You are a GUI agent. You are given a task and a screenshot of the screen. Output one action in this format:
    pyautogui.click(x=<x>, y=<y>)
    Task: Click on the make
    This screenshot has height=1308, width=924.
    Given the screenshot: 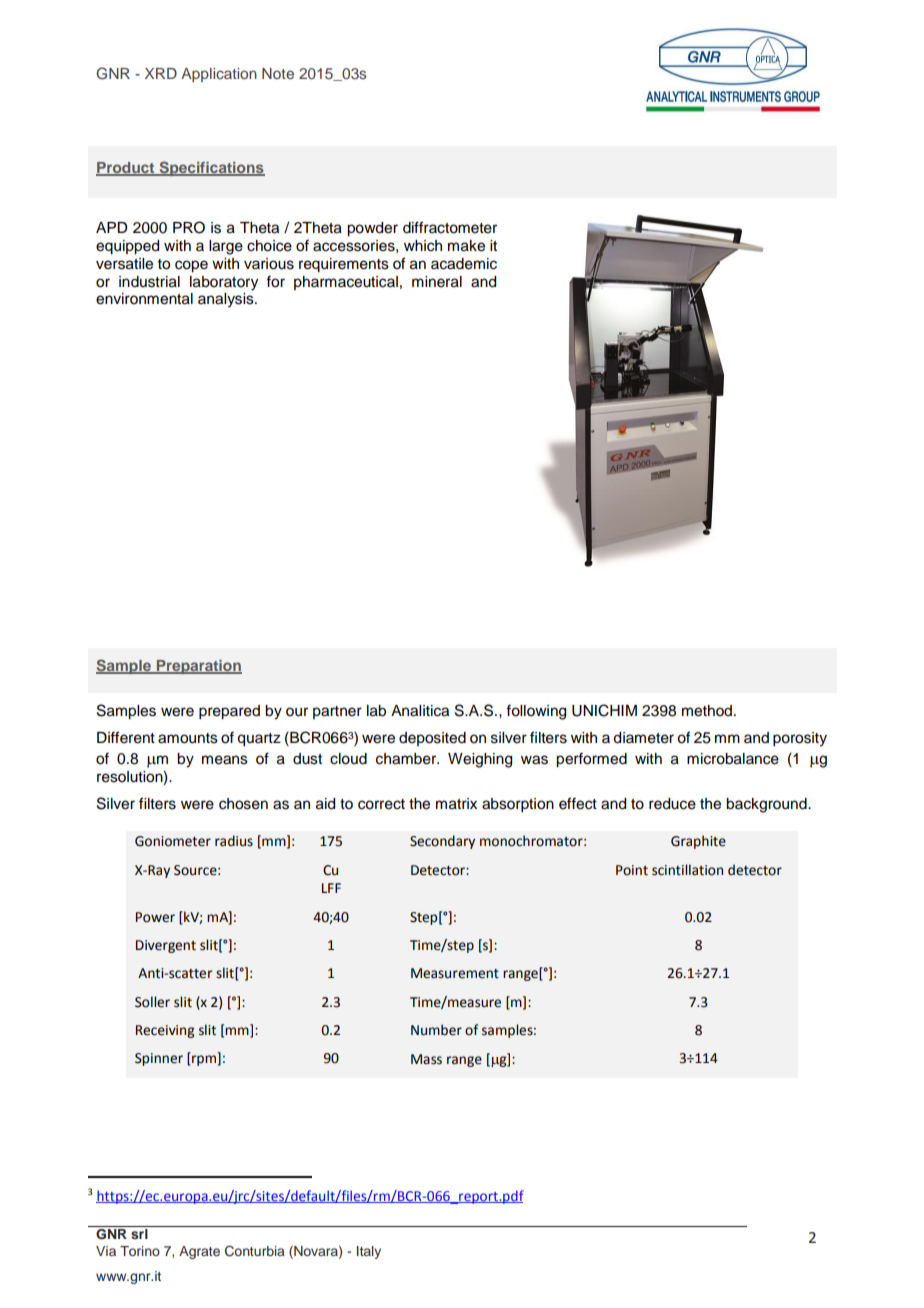 What is the action you would take?
    pyautogui.click(x=466, y=246)
